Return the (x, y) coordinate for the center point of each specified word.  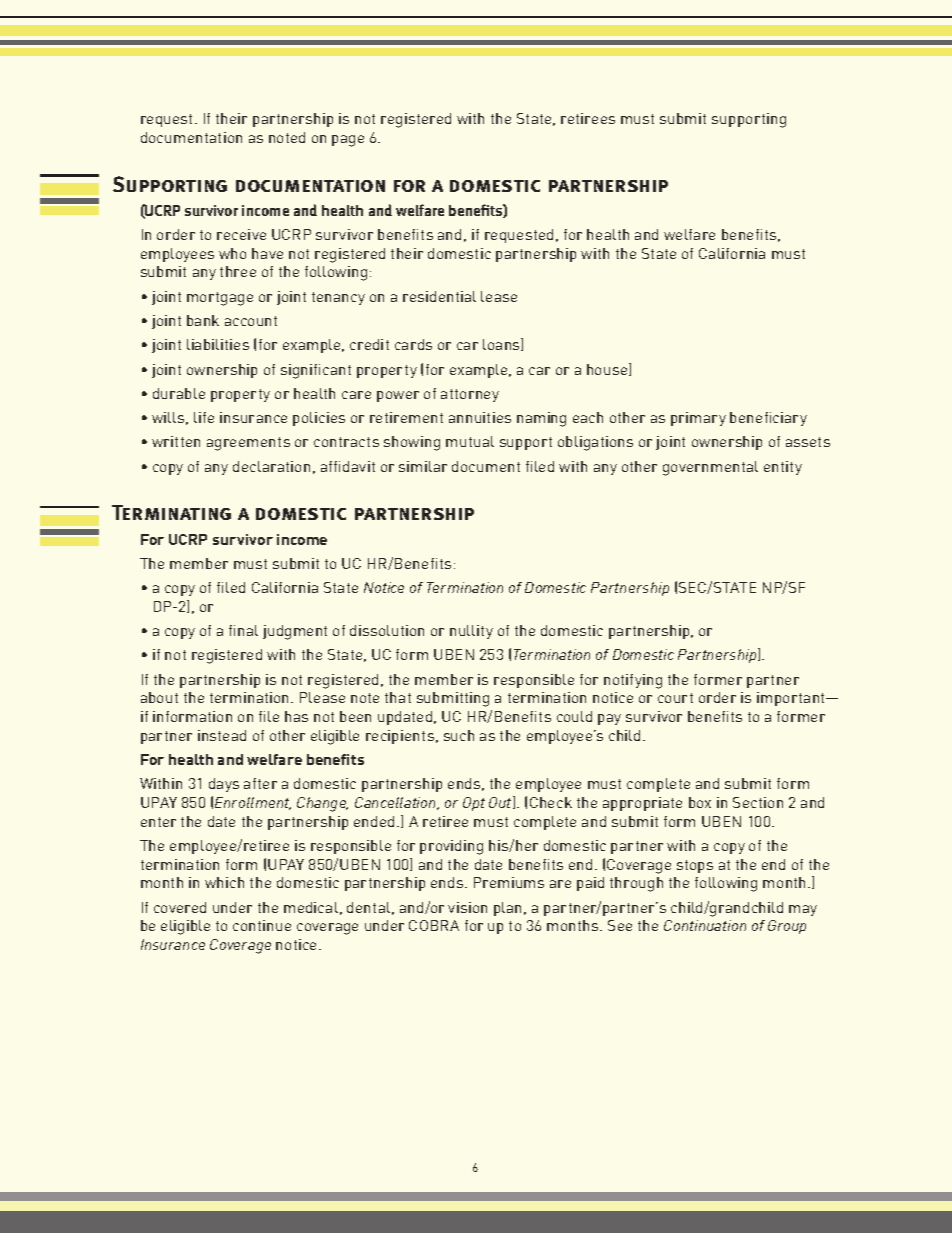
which (224, 882)
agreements (248, 444)
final (243, 630)
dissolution (387, 630)
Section (758, 802)
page (348, 141)
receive (241, 234)
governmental (710, 468)
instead (222, 735)
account (251, 321)
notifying (633, 681)
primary (698, 419)
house (608, 369)
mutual (470, 441)
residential (439, 296)
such (459, 735)
